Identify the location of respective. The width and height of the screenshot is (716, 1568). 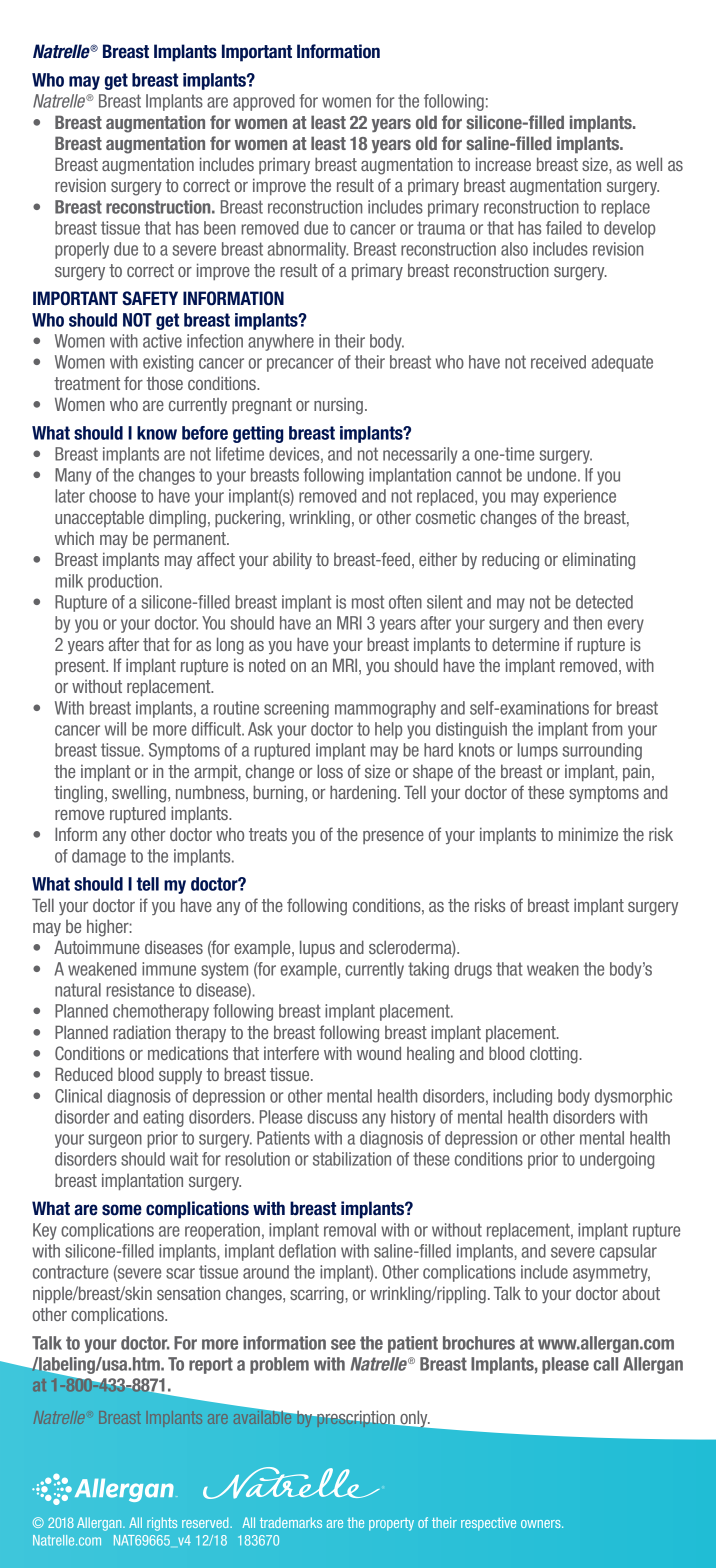
(488, 1524).
